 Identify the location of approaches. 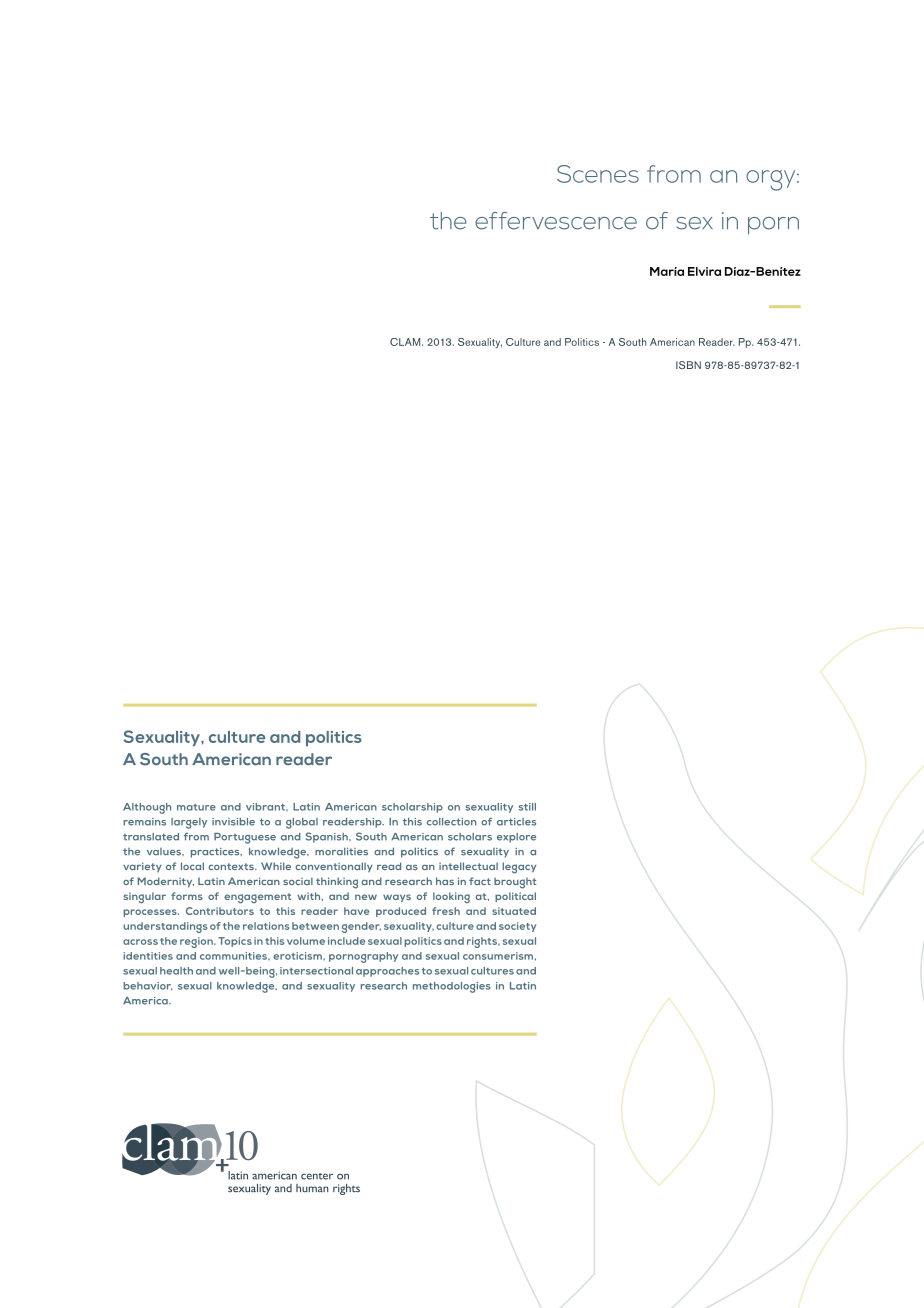
(387, 972).
